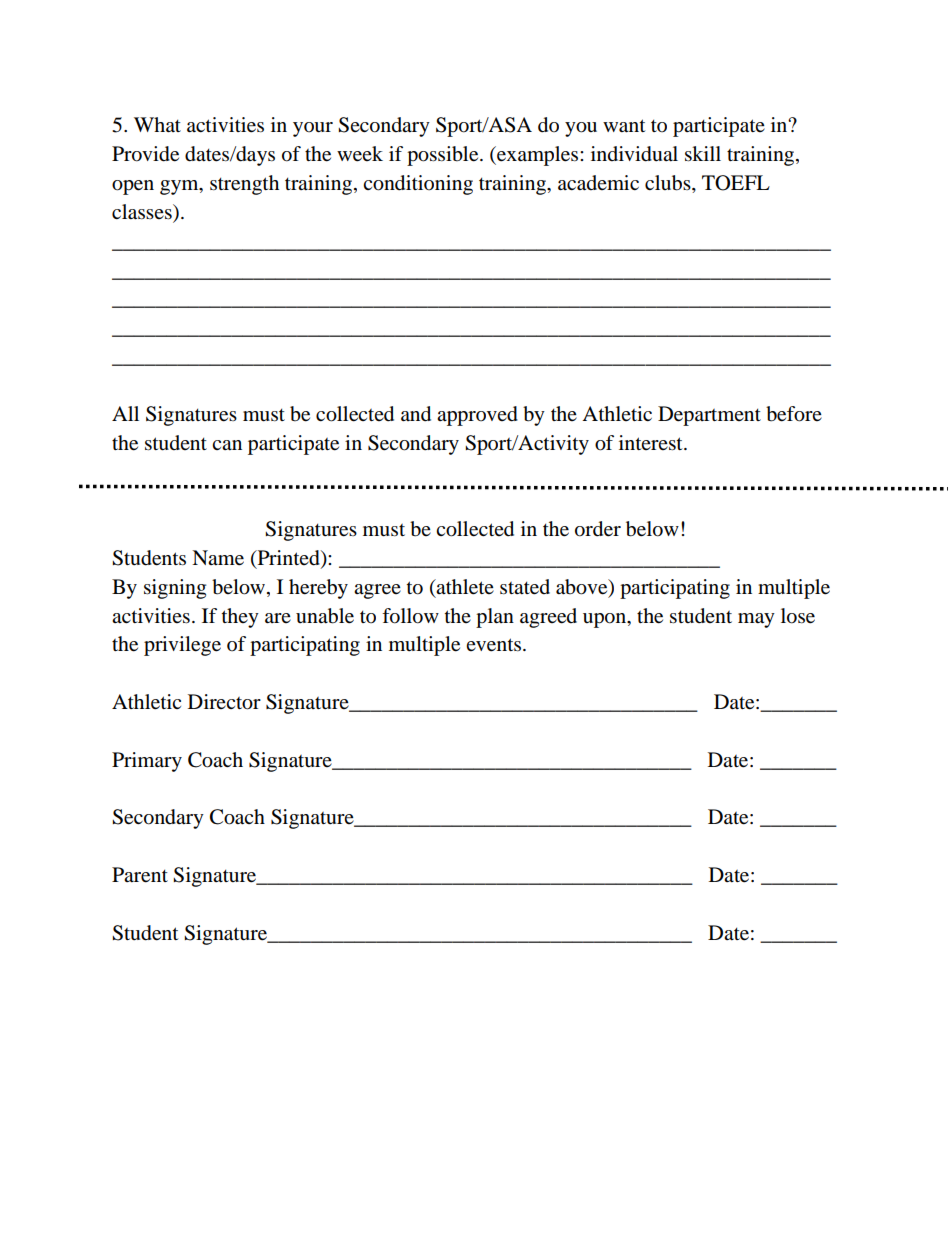 Image resolution: width=952 pixels, height=1233 pixels. What do you see at coordinates (240, 618) in the page?
I see `they` at bounding box center [240, 618].
